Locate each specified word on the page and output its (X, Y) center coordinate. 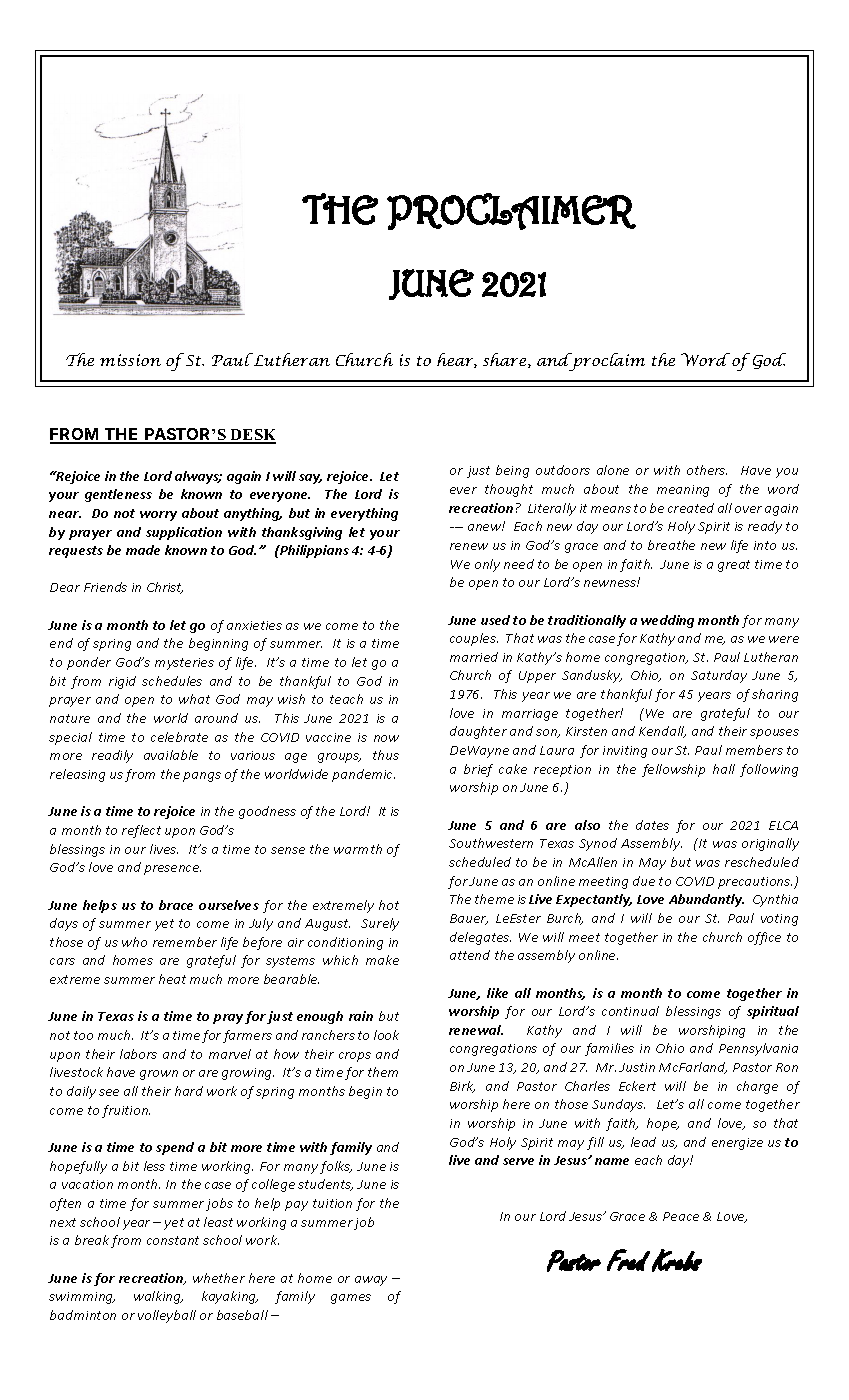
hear (457, 360)
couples (474, 639)
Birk (462, 1087)
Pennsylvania (758, 1049)
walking (158, 1297)
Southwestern (491, 843)
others (707, 470)
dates (652, 825)
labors (138, 1054)
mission (130, 360)
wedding (667, 621)
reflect (141, 831)
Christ (165, 588)
